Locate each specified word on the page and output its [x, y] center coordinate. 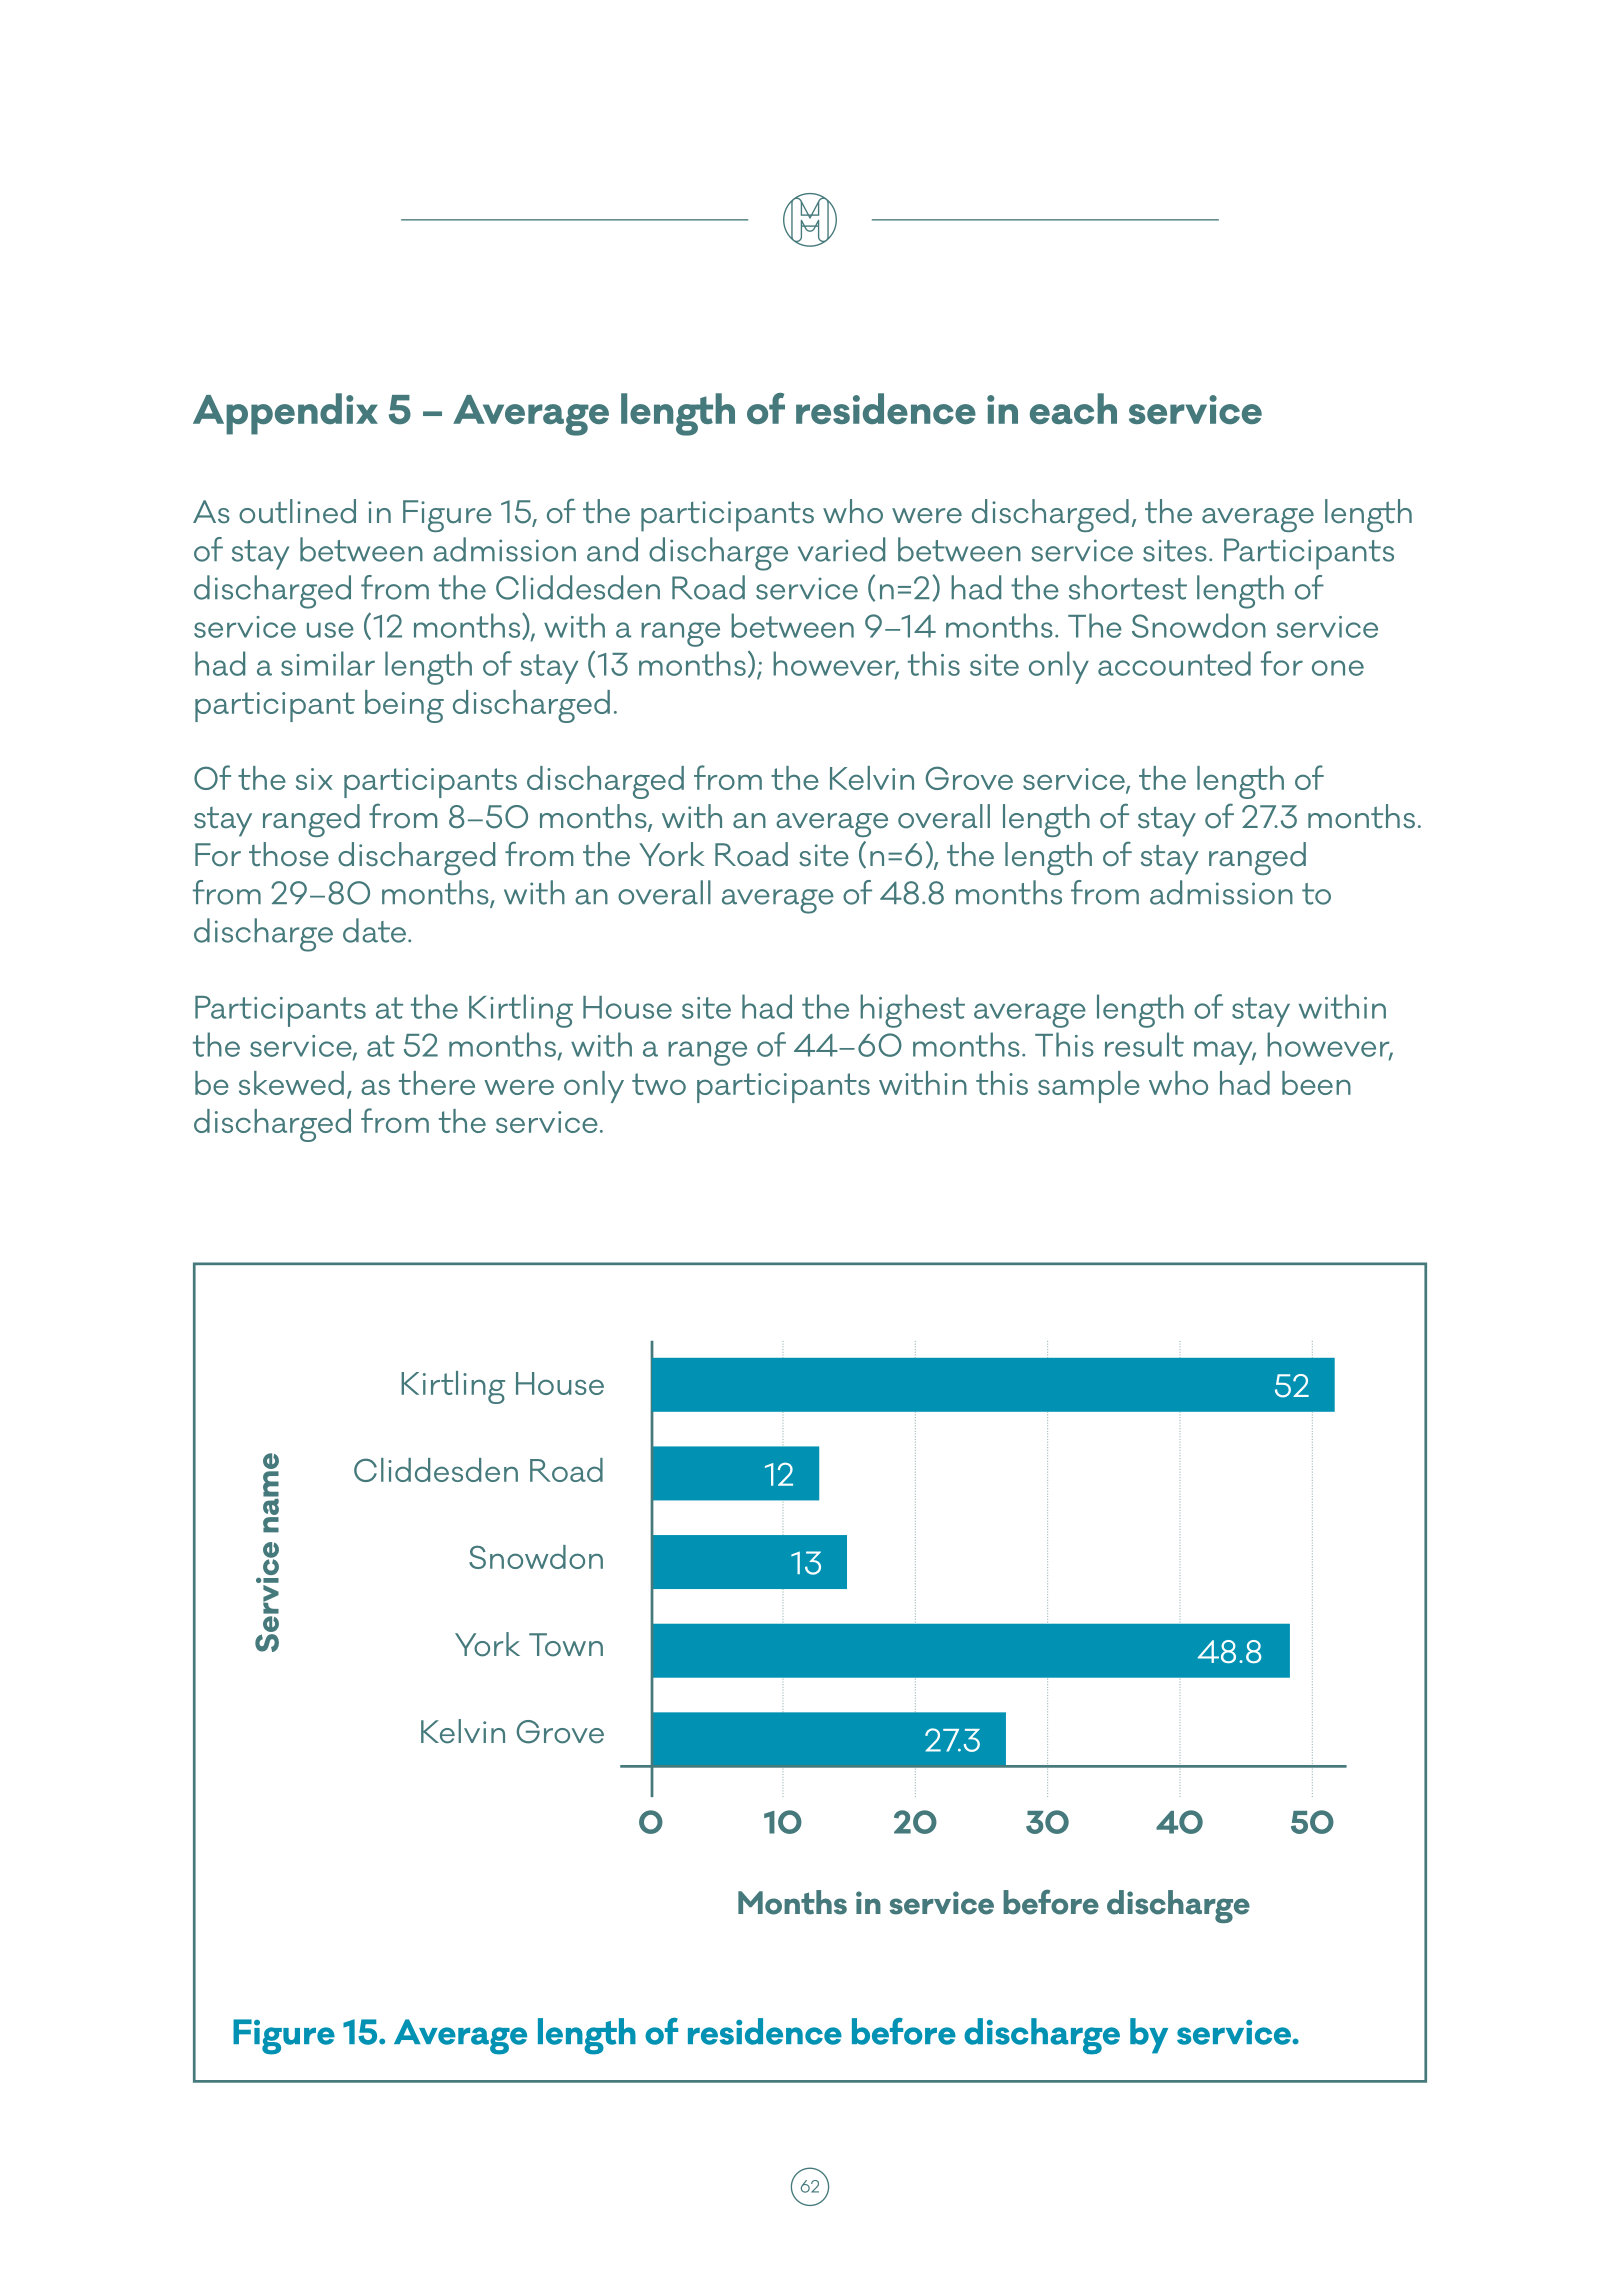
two [659, 1084]
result [1144, 1044]
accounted [1174, 663]
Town [566, 1645]
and [612, 549]
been [1316, 1083]
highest [912, 1011]
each [1073, 408]
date [374, 930]
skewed [291, 1083]
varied [841, 549]
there [437, 1083]
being [404, 706]
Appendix [285, 414]
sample [1089, 1087]
